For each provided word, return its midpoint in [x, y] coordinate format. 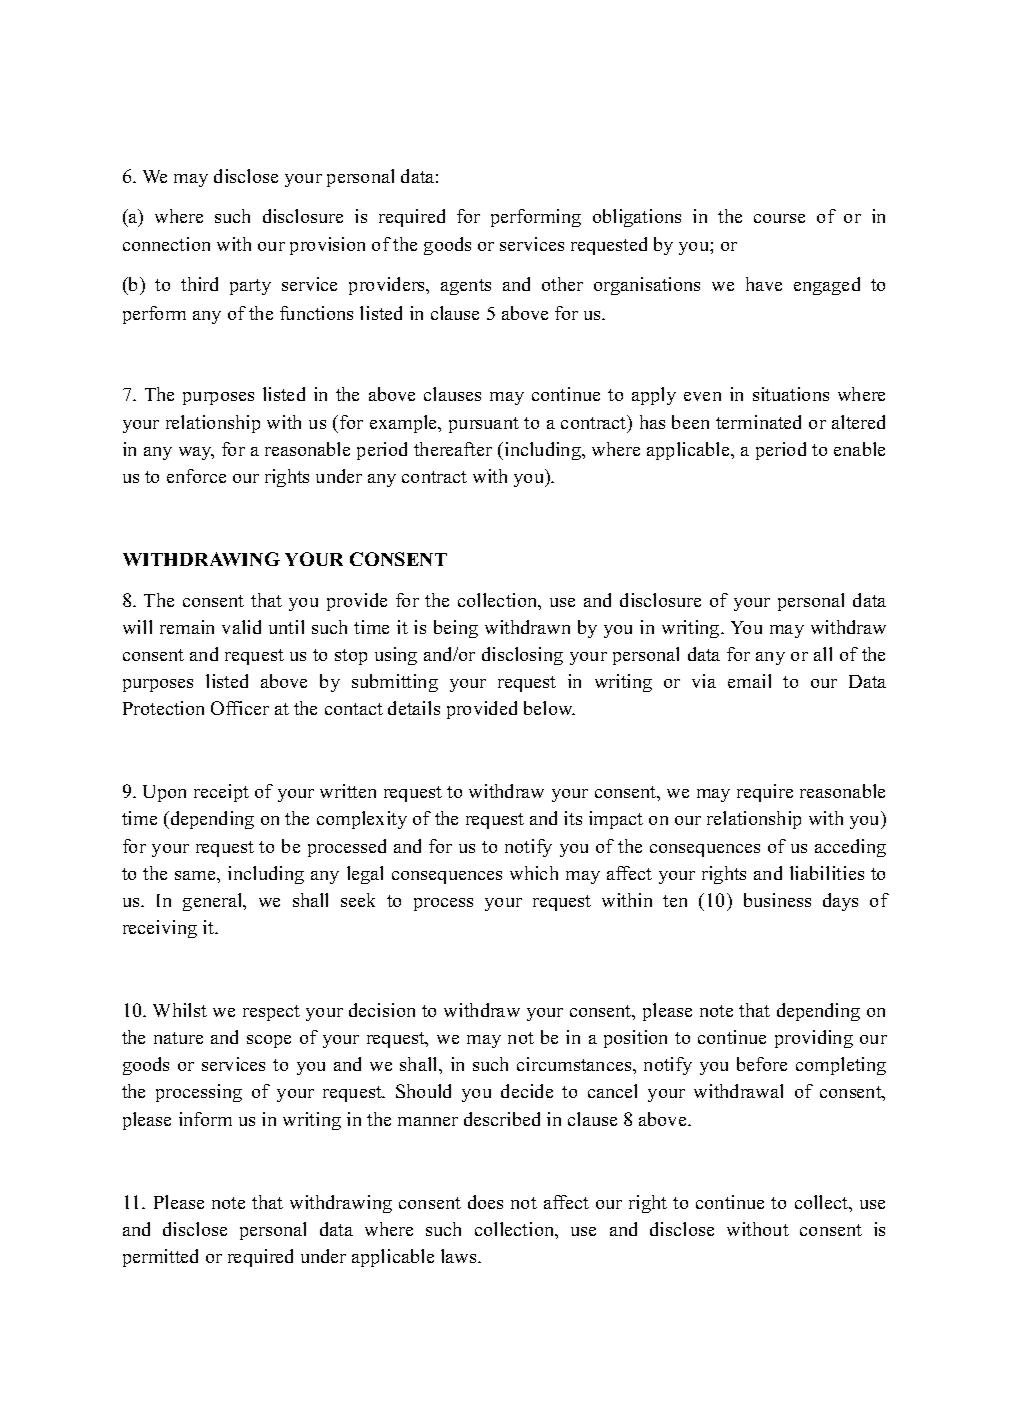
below [549, 708]
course [779, 218]
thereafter [453, 449]
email [749, 681]
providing [814, 1039]
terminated [758, 422]
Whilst [180, 1010]
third [199, 284]
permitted [160, 1258]
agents [466, 287]
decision [382, 1010]
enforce [196, 476]
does [485, 1202]
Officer [240, 708]
